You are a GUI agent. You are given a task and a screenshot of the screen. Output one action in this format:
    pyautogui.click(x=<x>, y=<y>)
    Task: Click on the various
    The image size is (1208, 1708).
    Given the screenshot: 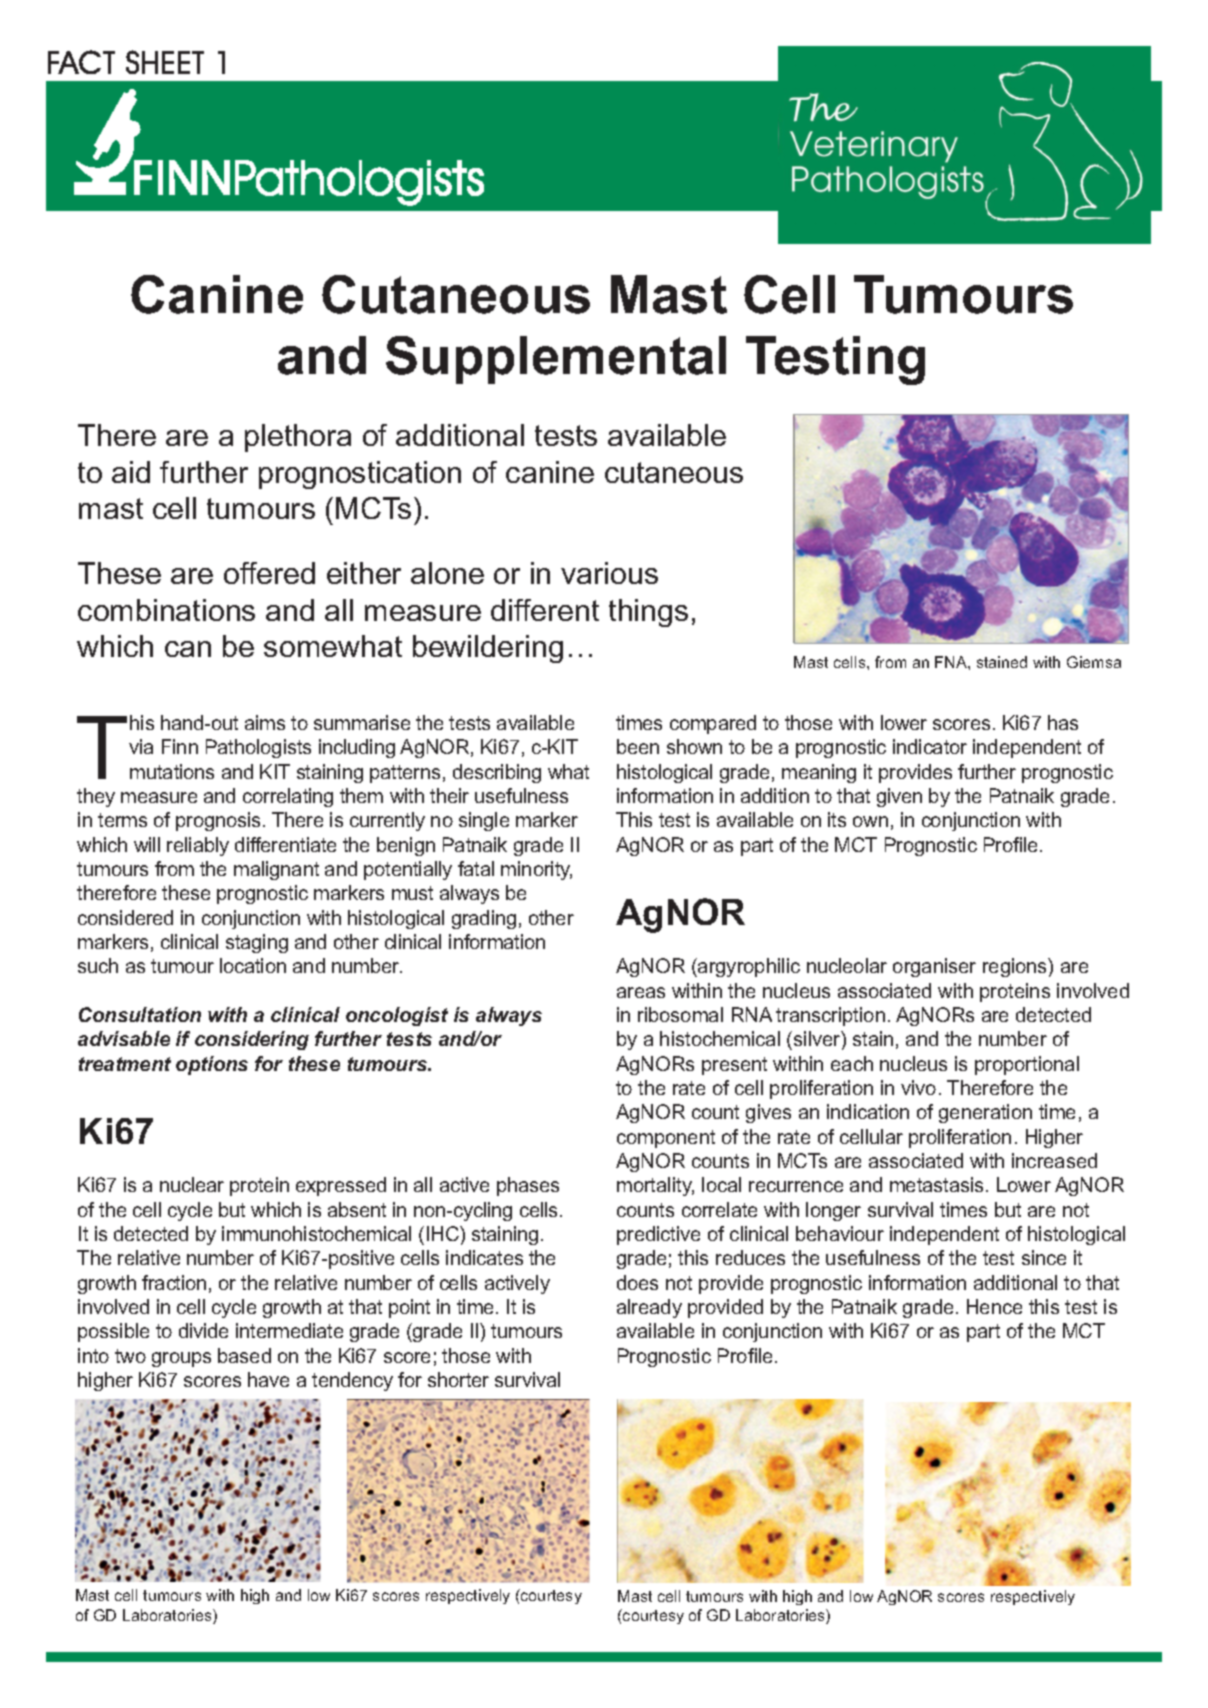 What is the action you would take?
    pyautogui.click(x=609, y=573)
